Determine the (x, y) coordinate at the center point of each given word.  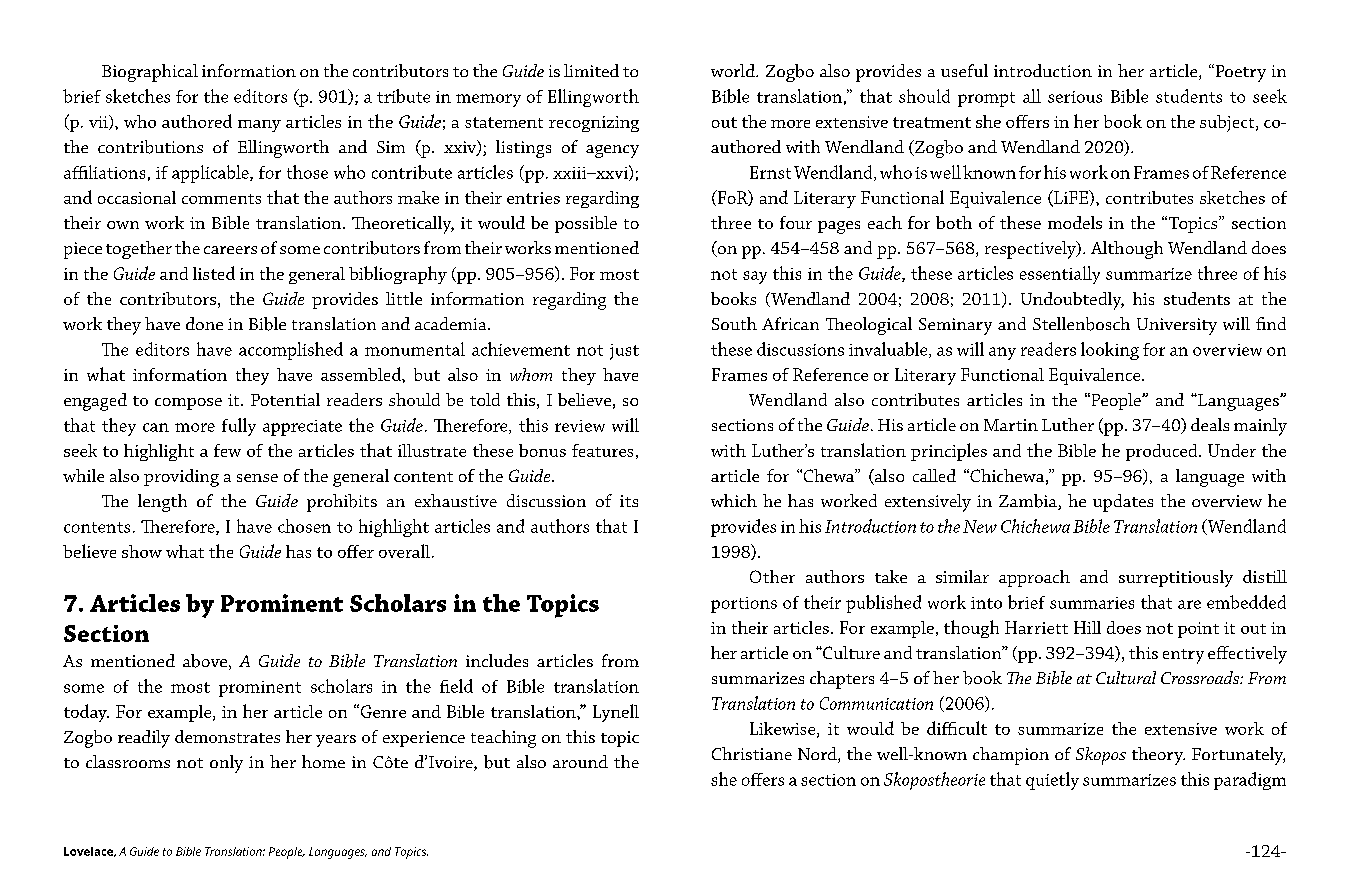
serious (1075, 97)
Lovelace (90, 852)
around (580, 761)
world (734, 70)
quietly (1052, 781)
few (227, 450)
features (602, 450)
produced (1163, 452)
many (259, 126)
